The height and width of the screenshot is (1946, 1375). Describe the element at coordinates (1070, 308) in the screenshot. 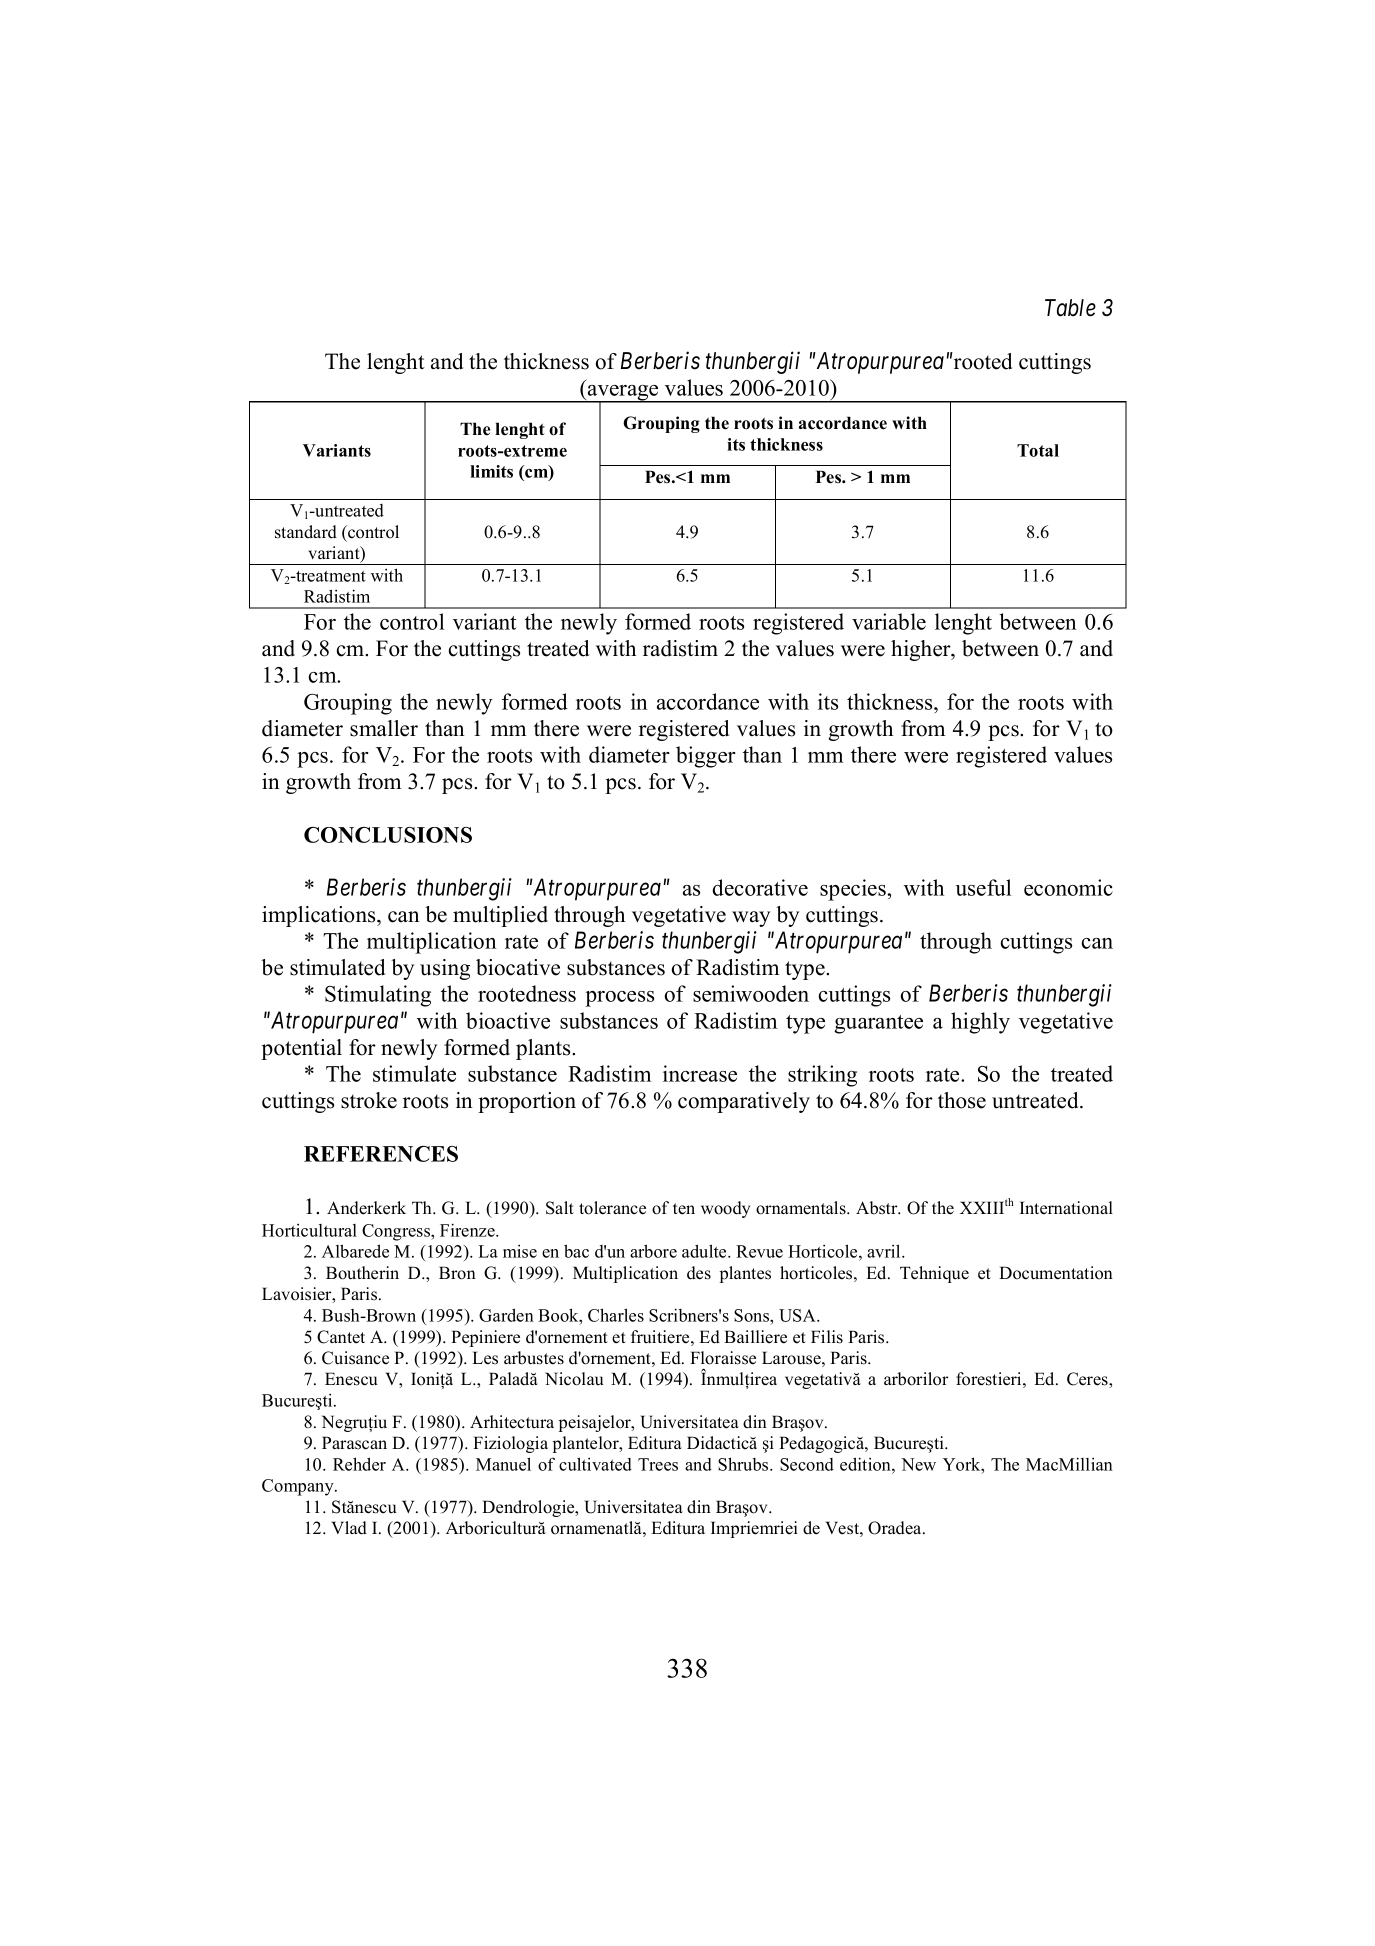

I see `Table` at that location.
